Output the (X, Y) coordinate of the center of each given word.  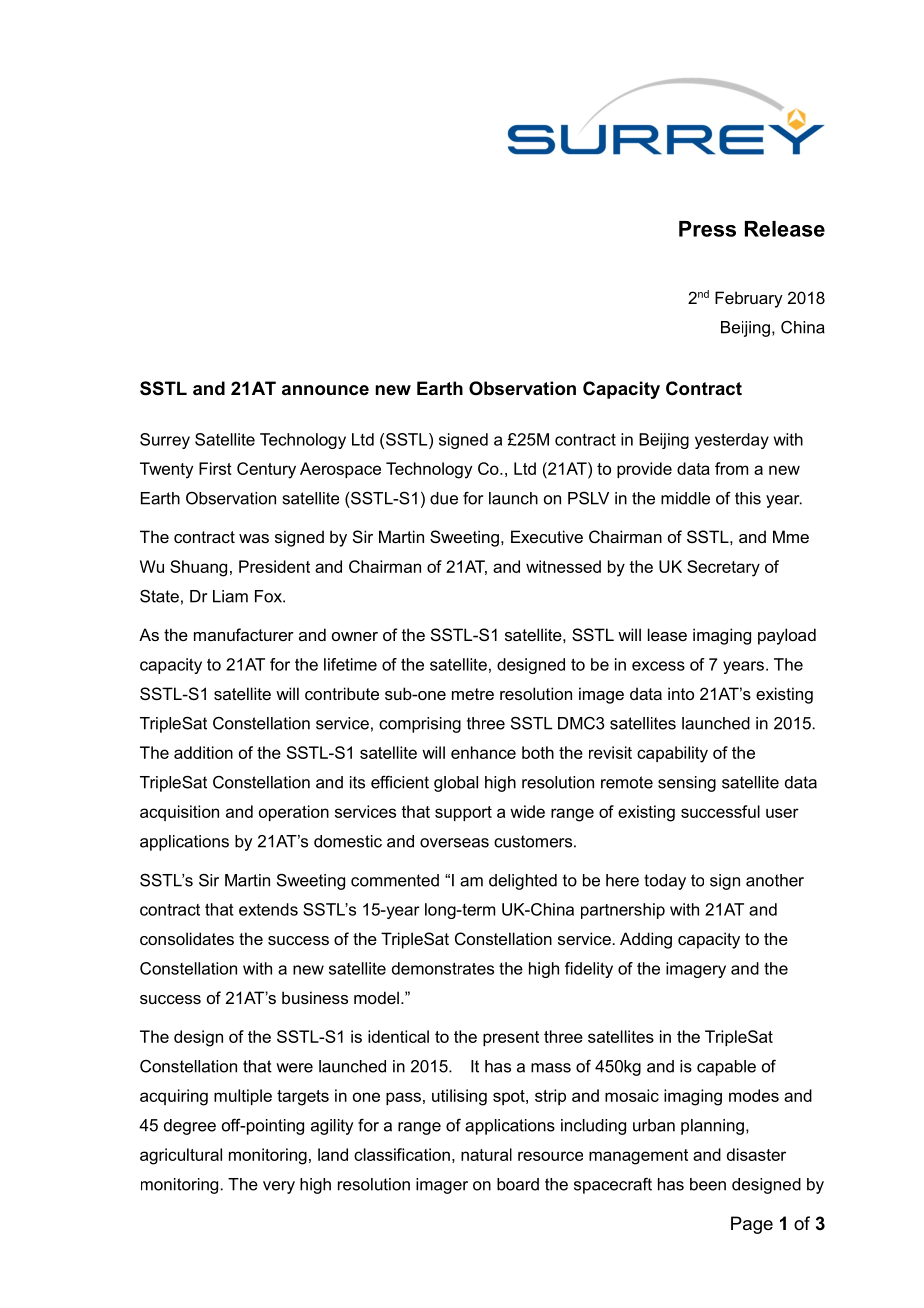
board (518, 1184)
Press (707, 229)
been (708, 1184)
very (279, 1187)
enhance (483, 752)
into (681, 693)
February (749, 299)
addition (203, 752)
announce (325, 390)
